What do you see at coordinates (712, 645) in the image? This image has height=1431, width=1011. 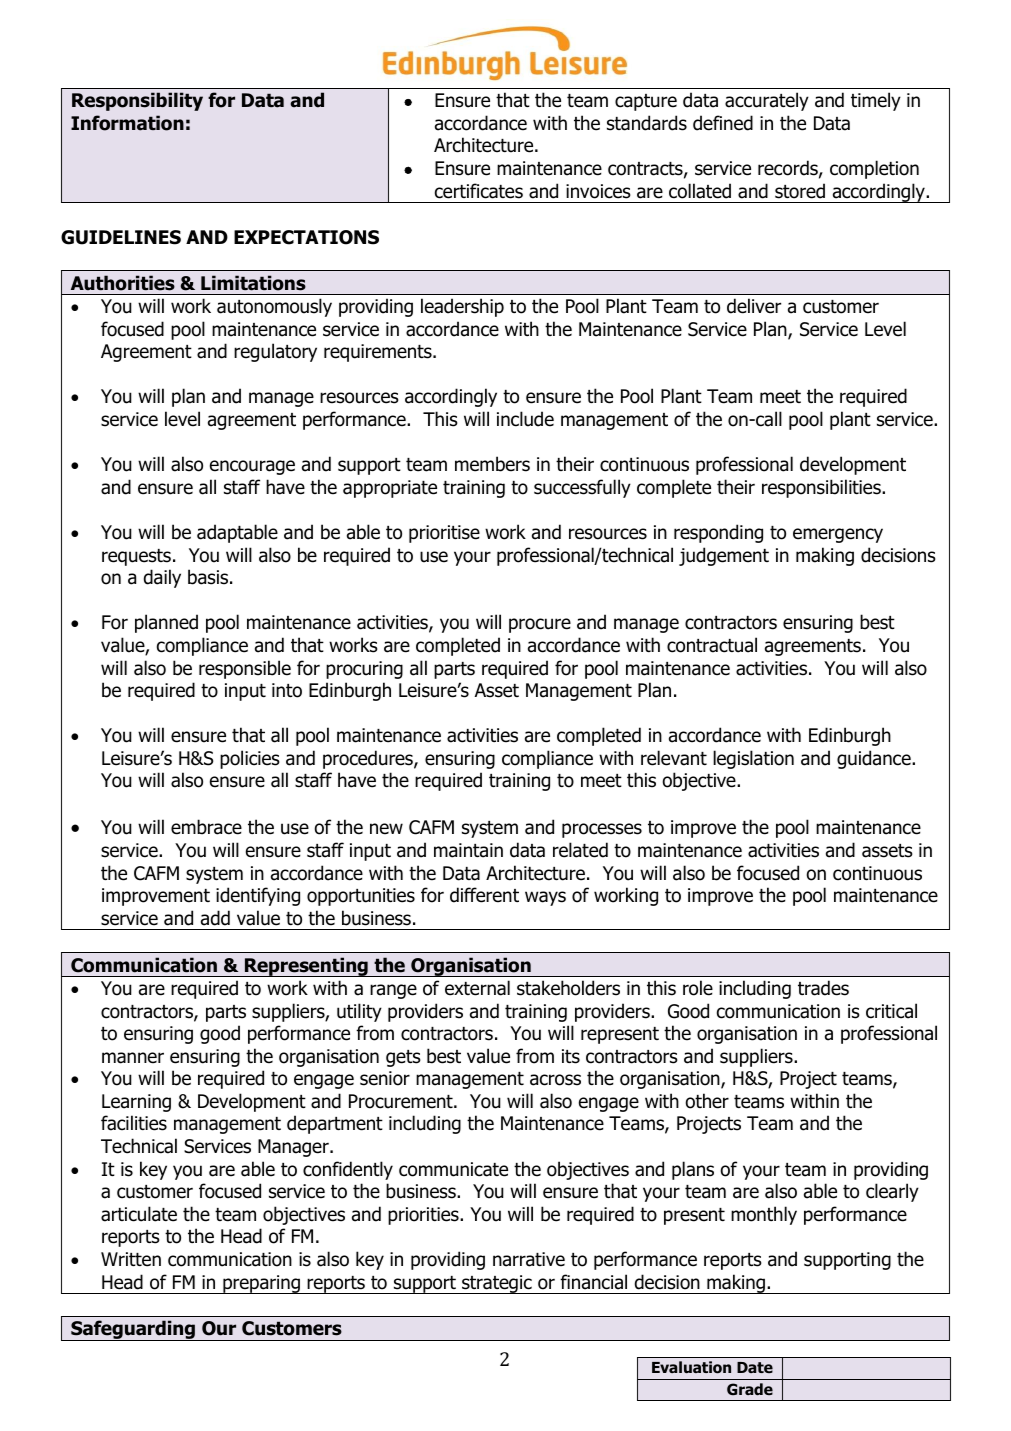 I see `contractual` at bounding box center [712, 645].
